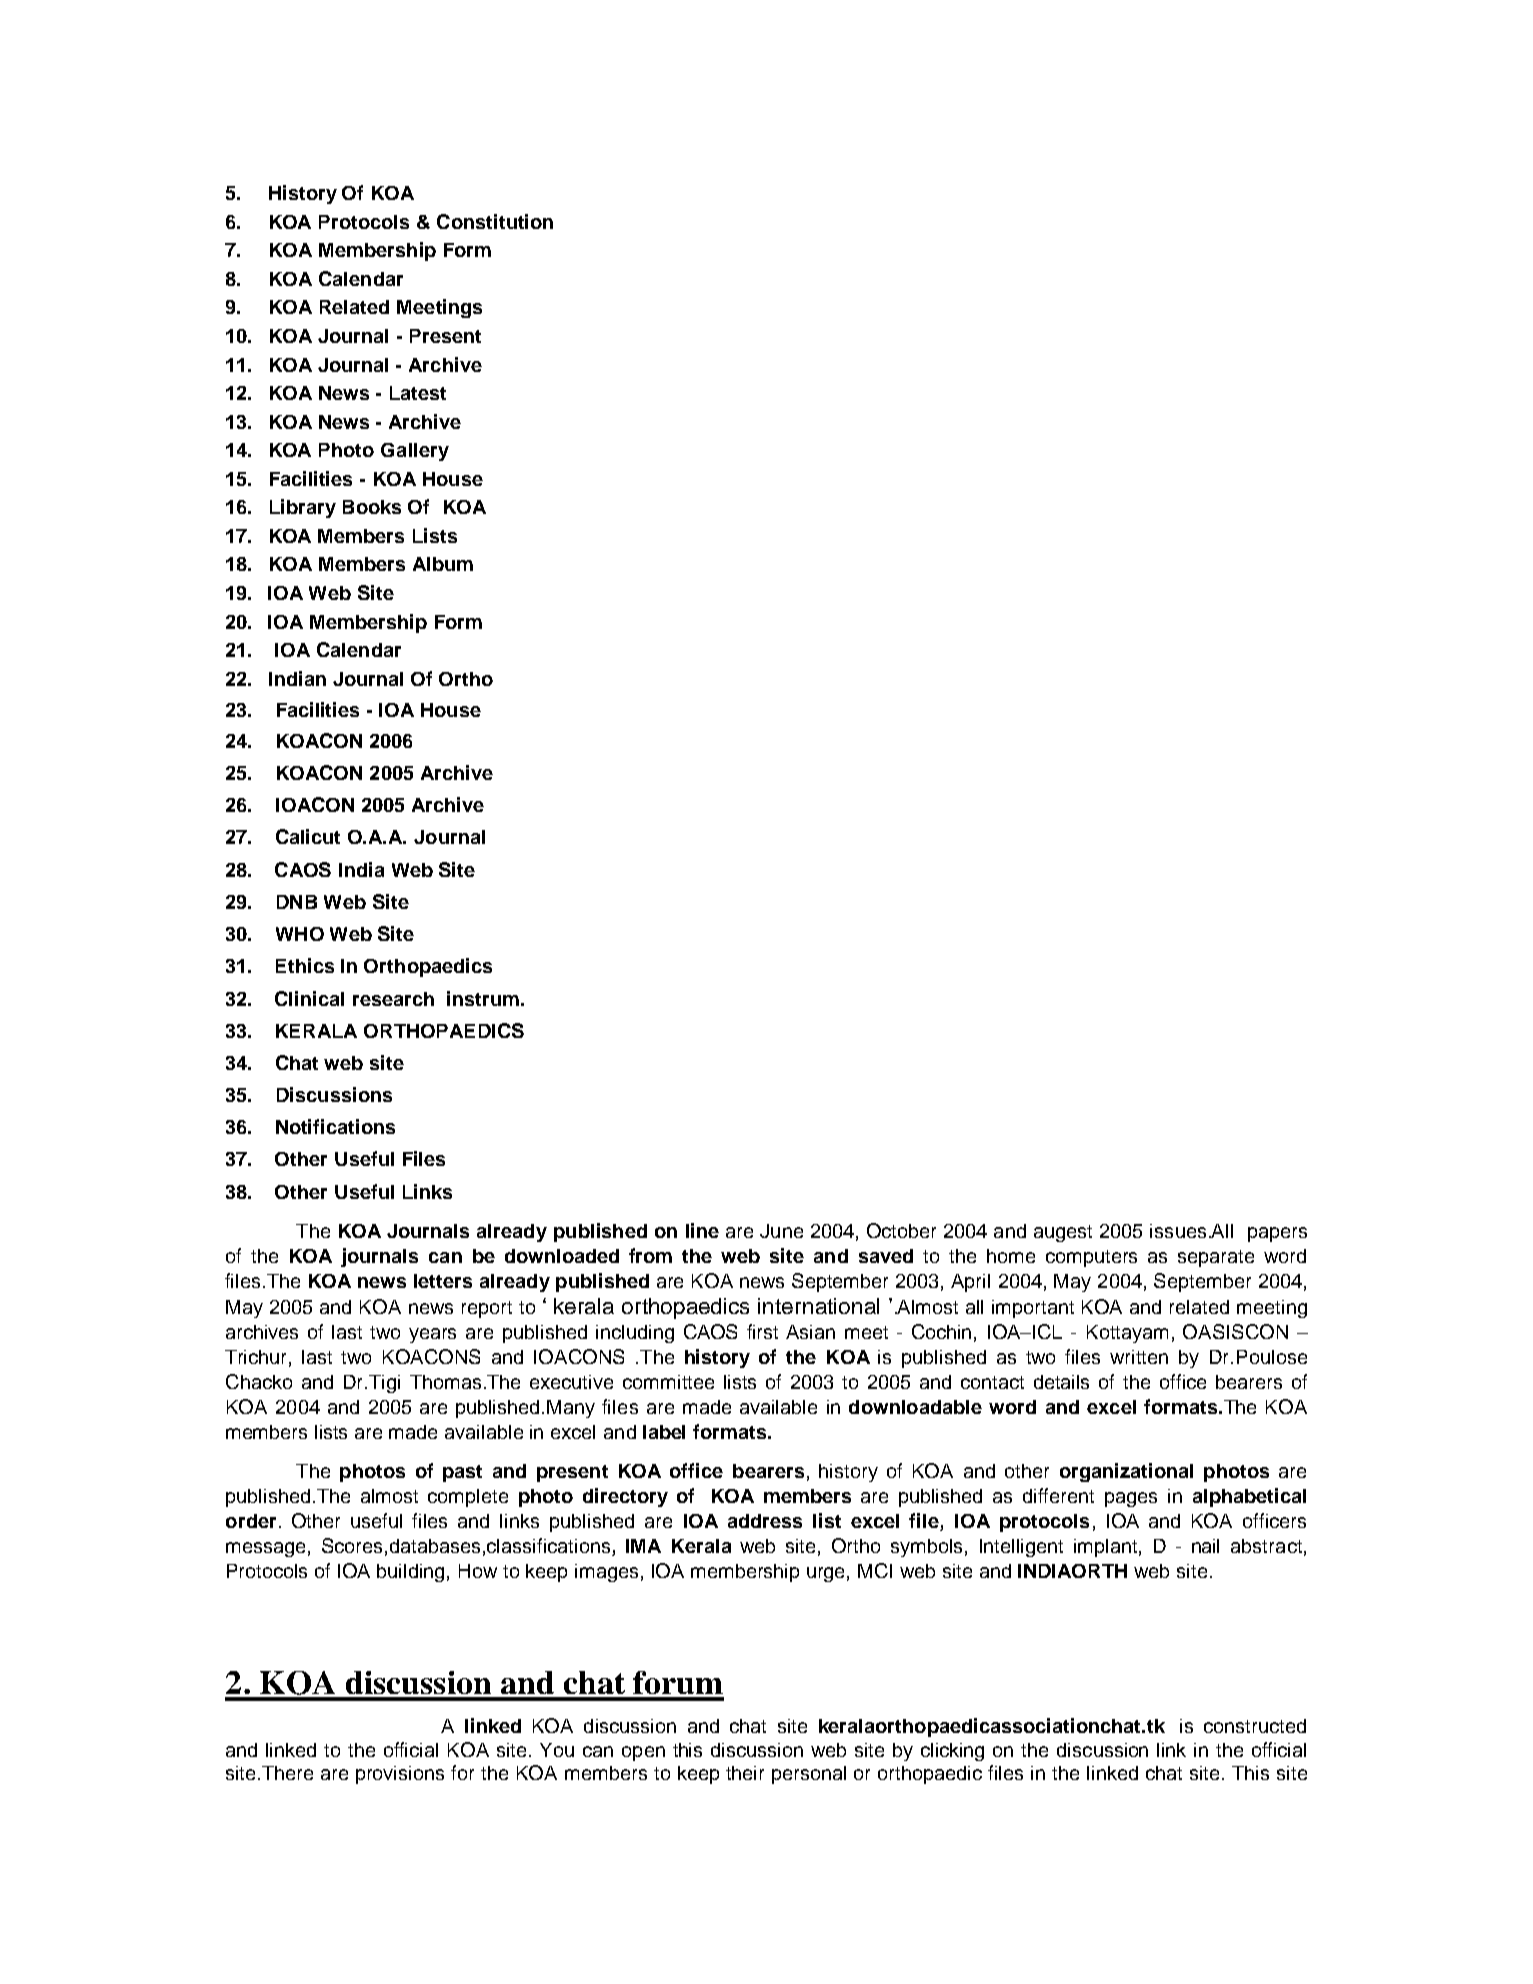 The width and height of the screenshot is (1533, 1984). I want to click on separate, so click(1216, 1258).
